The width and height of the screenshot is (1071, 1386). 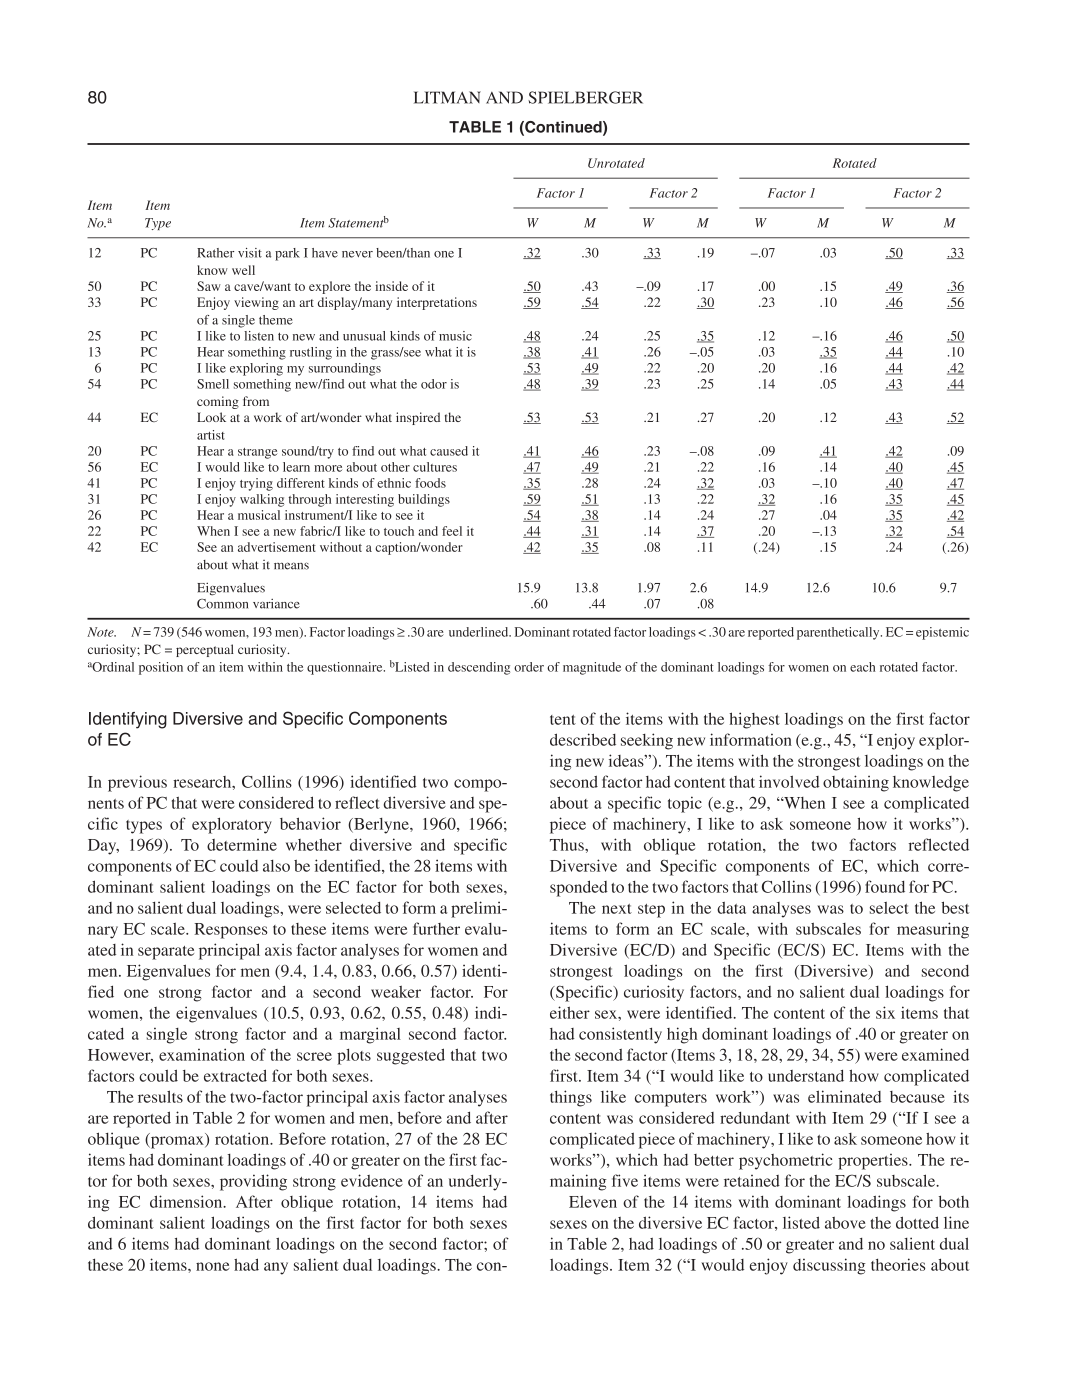 I want to click on previous, so click(x=137, y=783).
